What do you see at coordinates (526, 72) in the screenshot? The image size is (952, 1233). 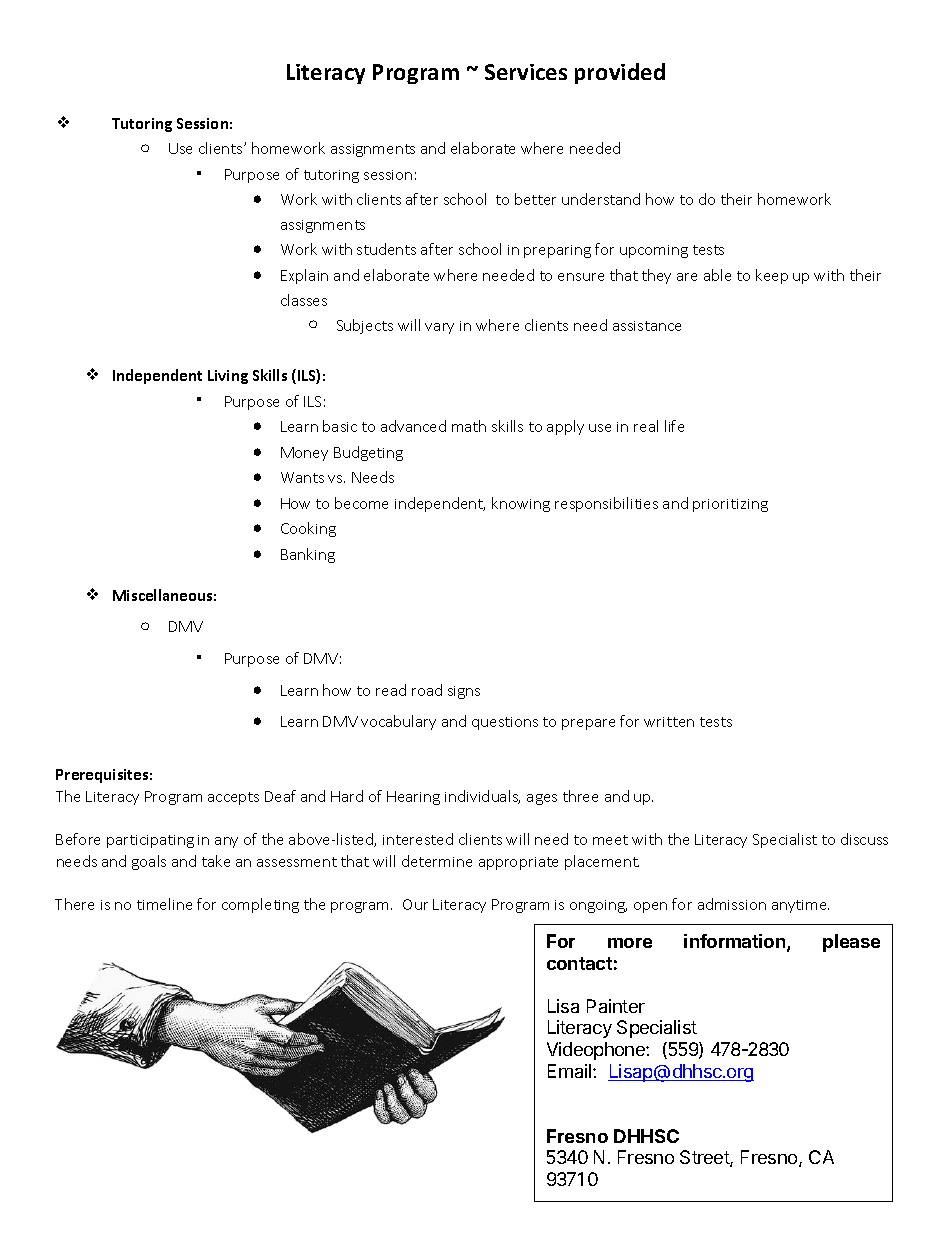 I see `Services` at bounding box center [526, 72].
